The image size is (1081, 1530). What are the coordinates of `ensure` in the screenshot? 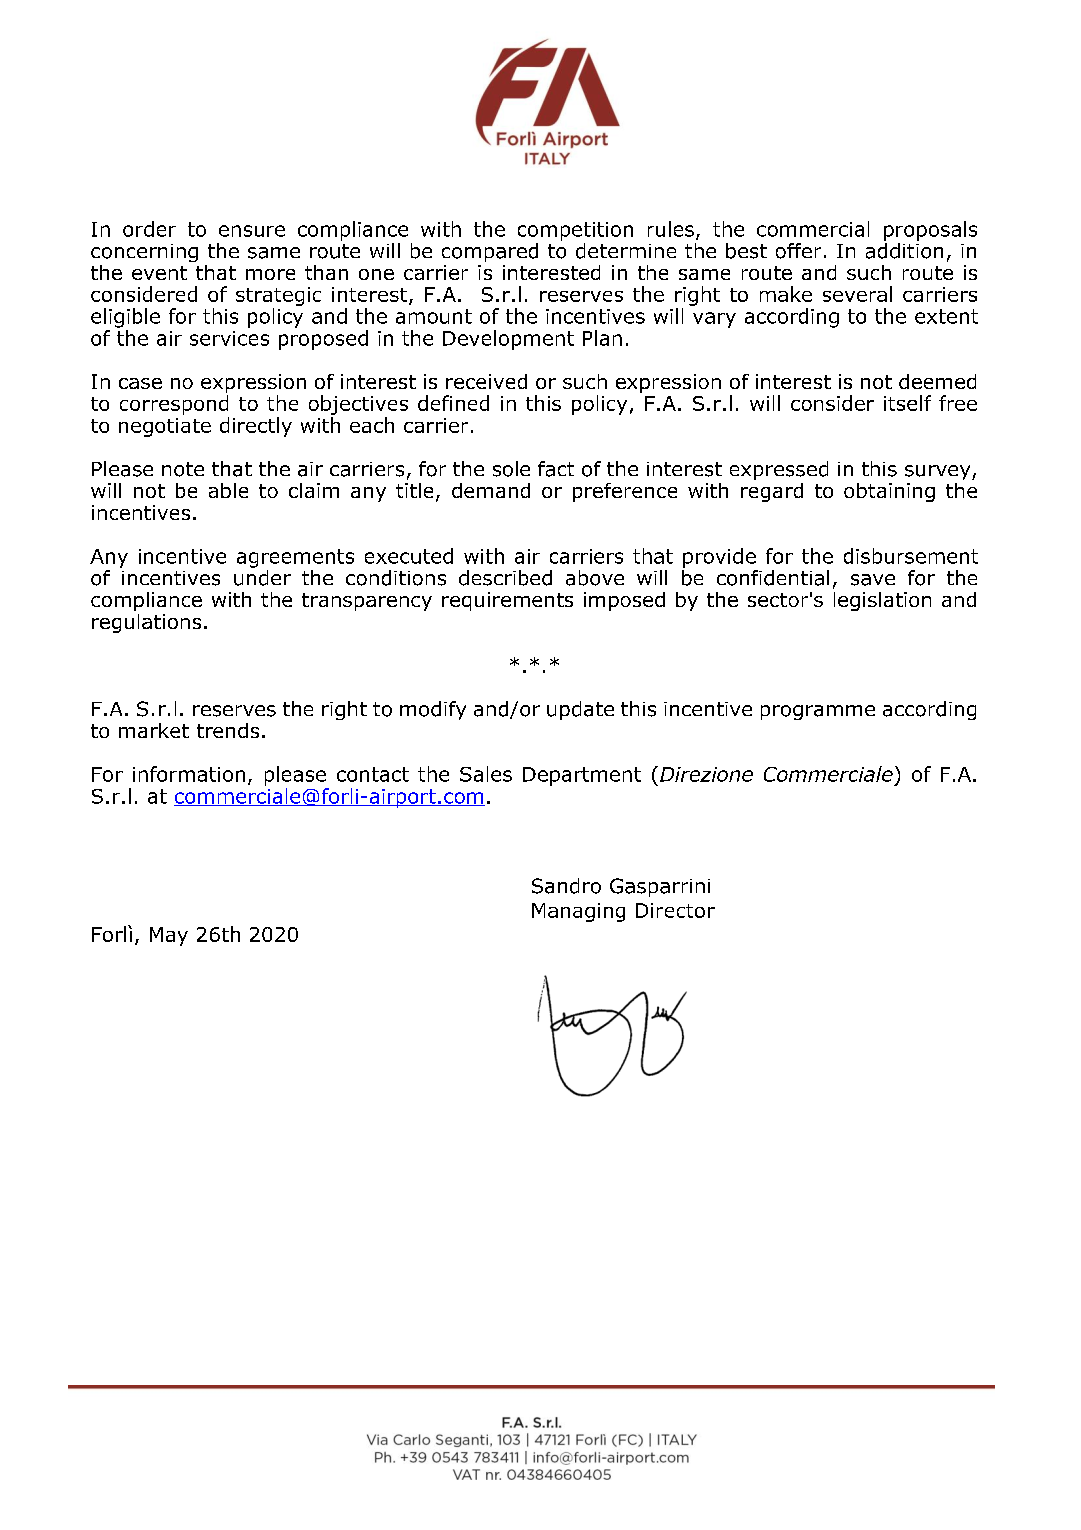 It's located at (252, 231).
